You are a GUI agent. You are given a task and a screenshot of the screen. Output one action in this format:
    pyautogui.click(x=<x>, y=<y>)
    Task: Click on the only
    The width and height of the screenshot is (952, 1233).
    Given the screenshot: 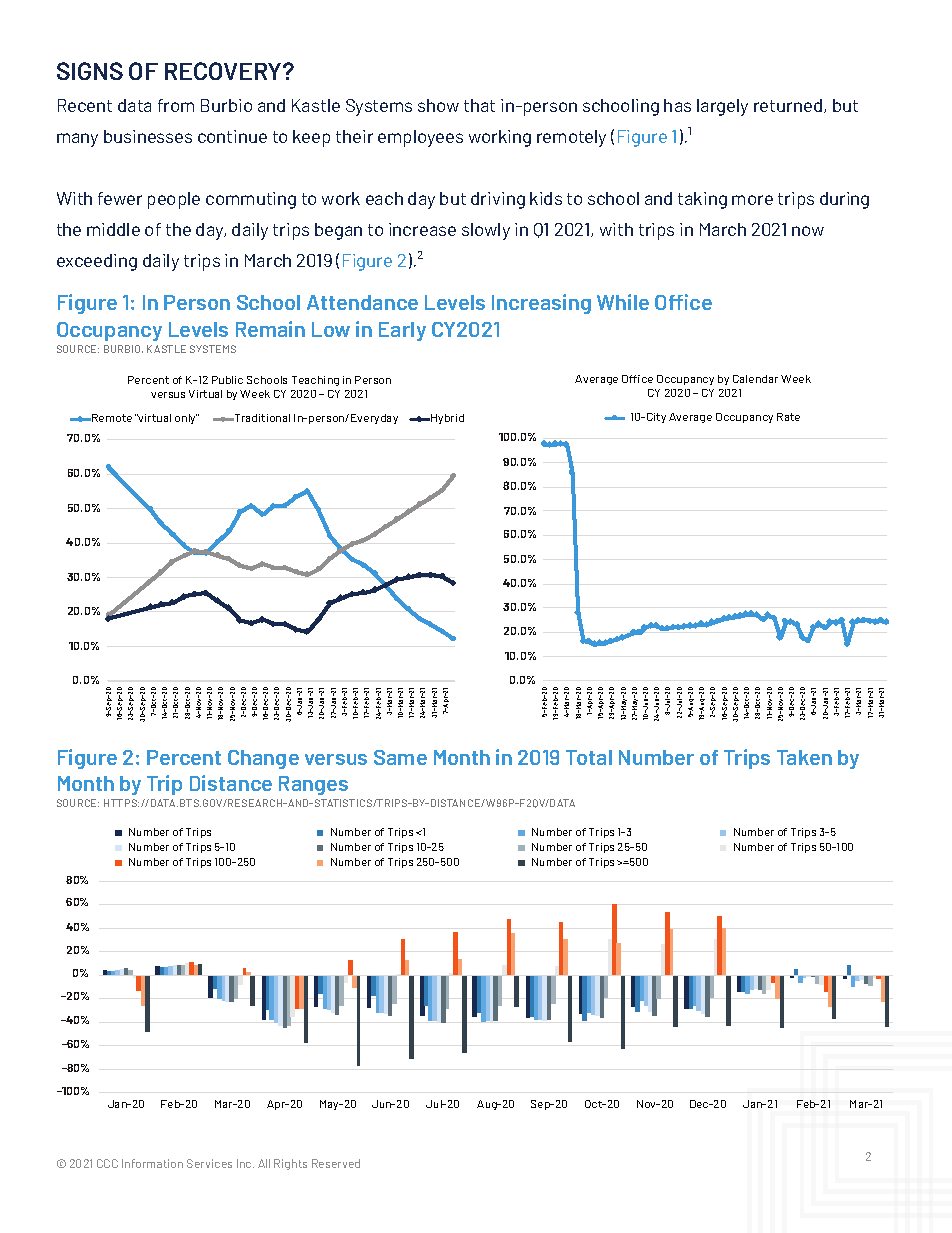 What is the action you would take?
    pyautogui.click(x=187, y=419)
